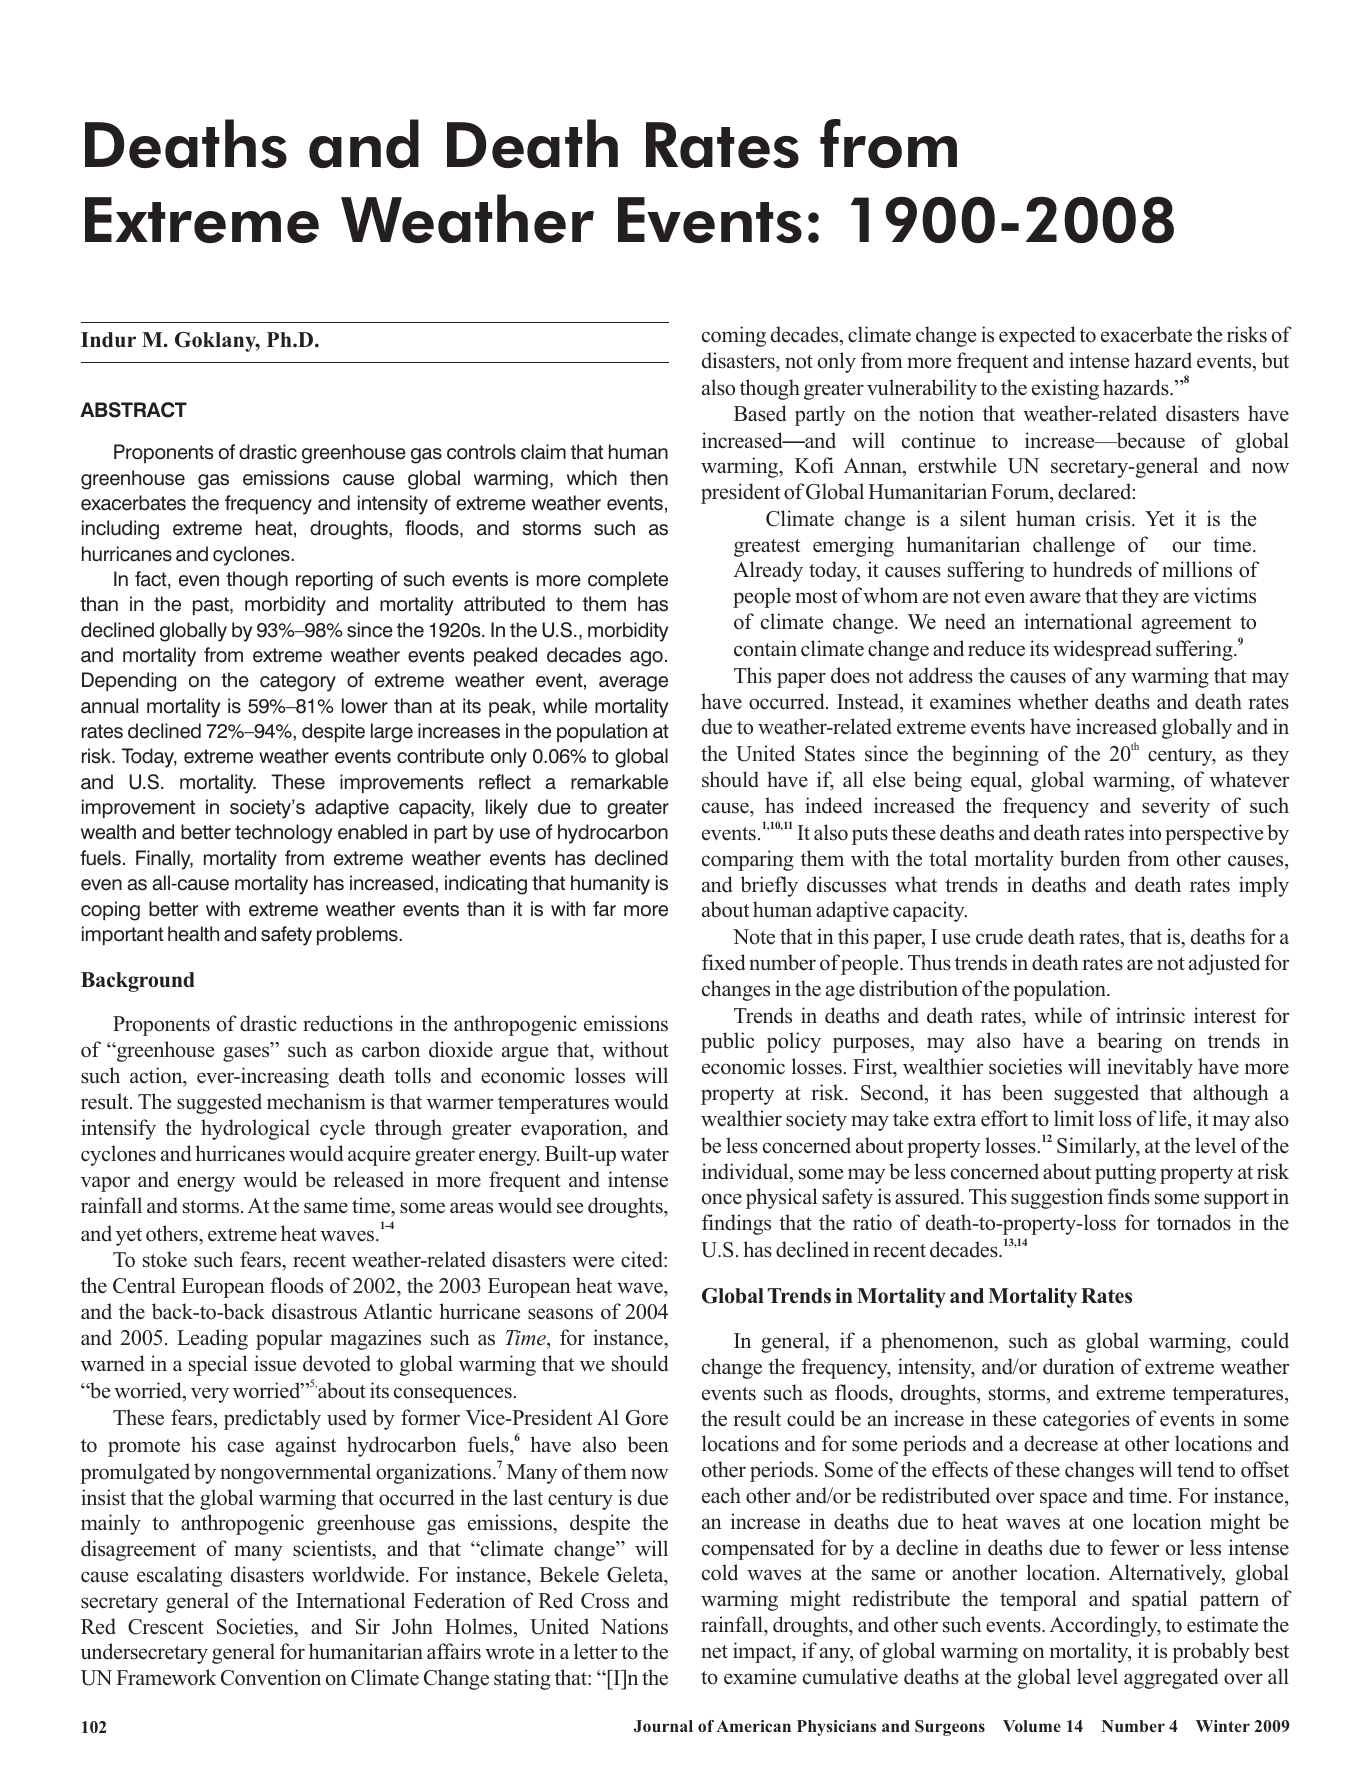 This page has height=1773, width=1370. What do you see at coordinates (271, 1677) in the page?
I see `Convention` at bounding box center [271, 1677].
